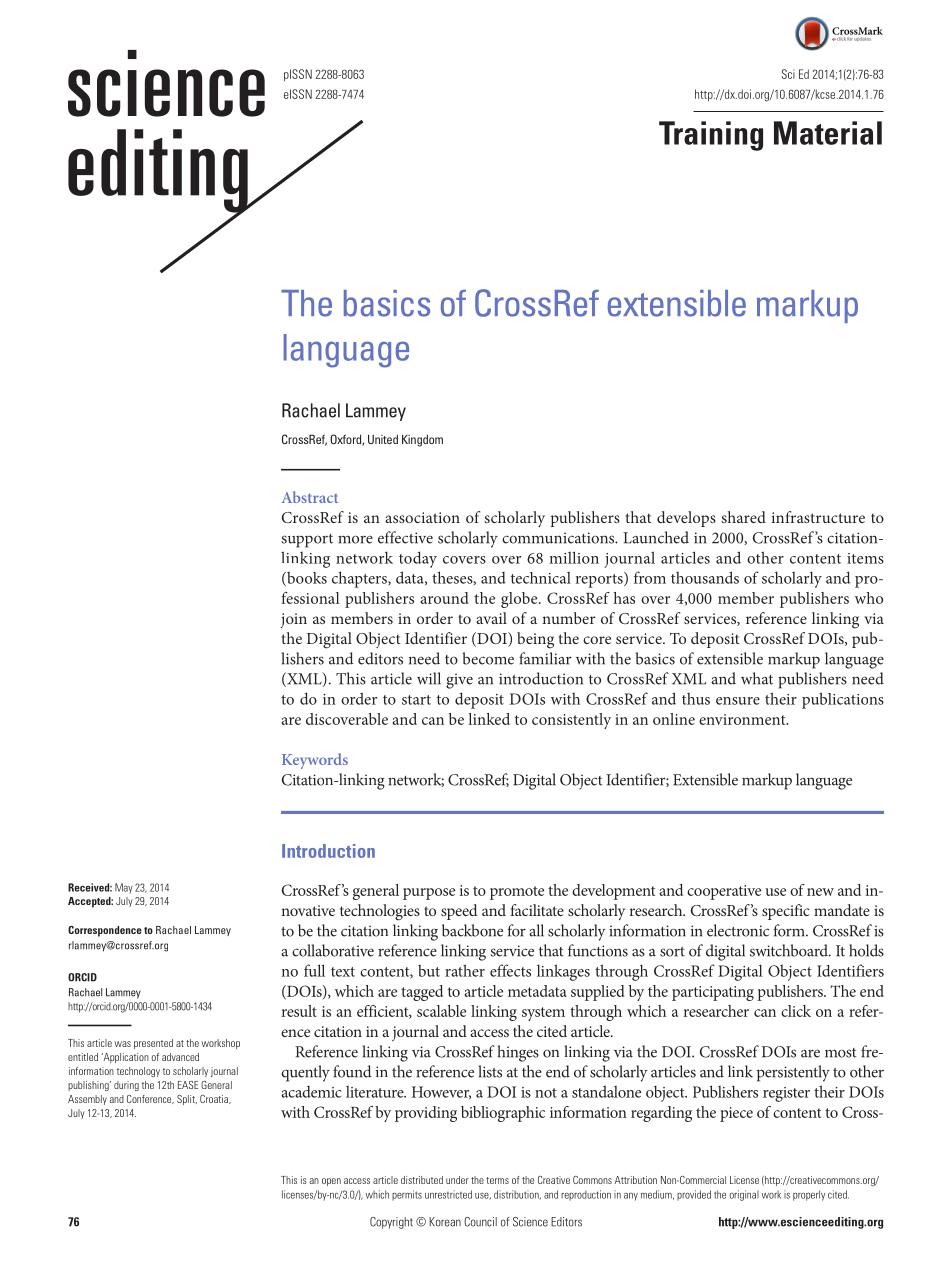 The height and width of the page is (1270, 952). Describe the element at coordinates (187, 1100) in the page. I see `Split` at that location.
